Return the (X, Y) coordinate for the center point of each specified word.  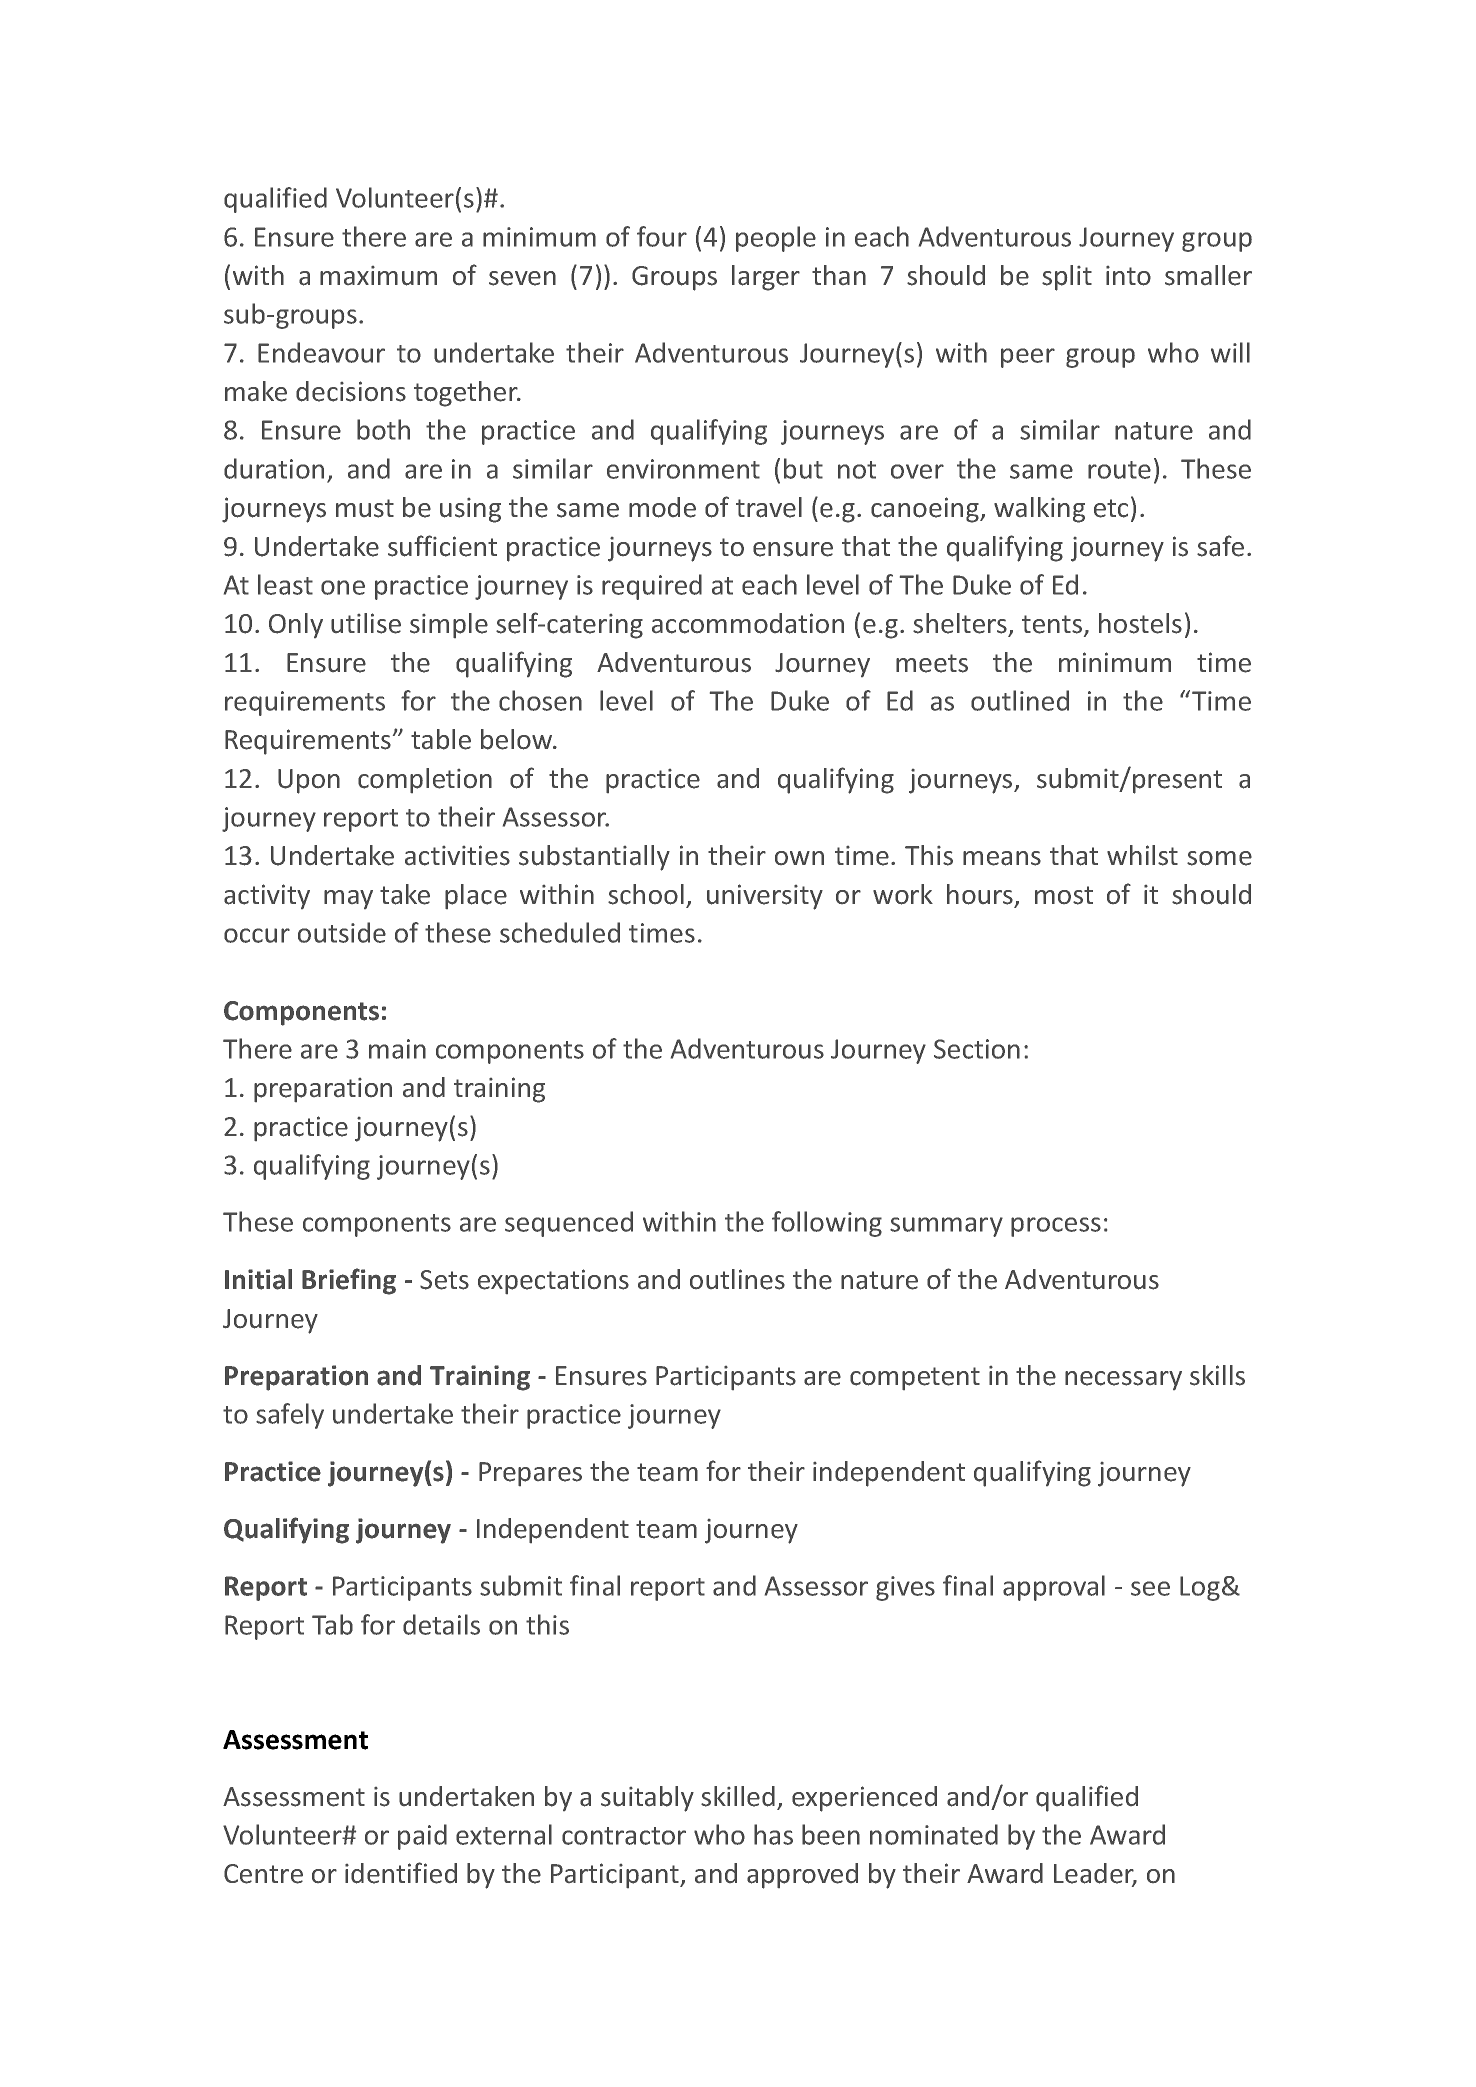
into (1128, 276)
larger (766, 278)
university (765, 897)
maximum (378, 276)
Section (977, 1049)
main (397, 1049)
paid (422, 1837)
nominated (934, 1834)
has (773, 1834)
